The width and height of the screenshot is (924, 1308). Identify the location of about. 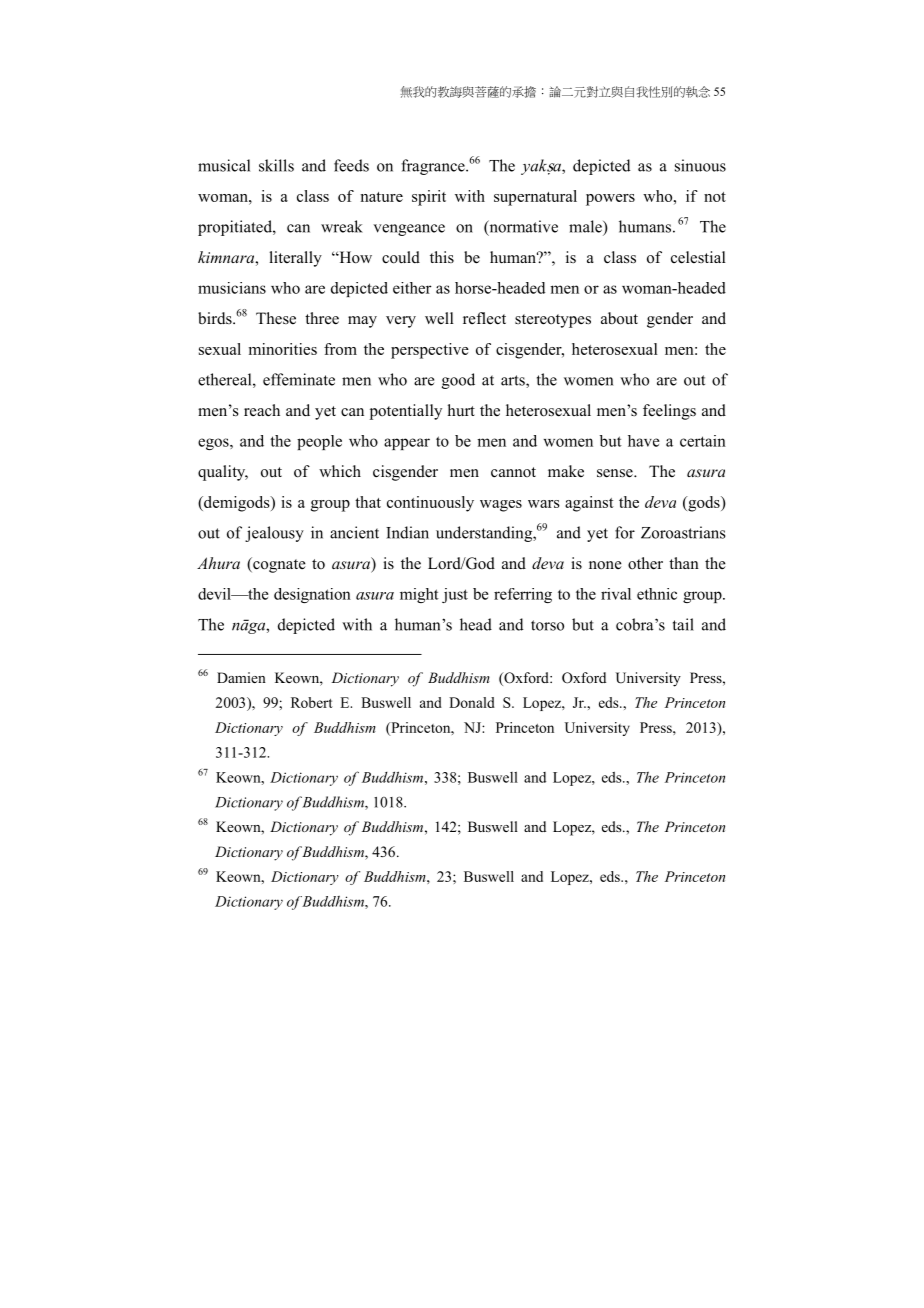
(619, 318).
